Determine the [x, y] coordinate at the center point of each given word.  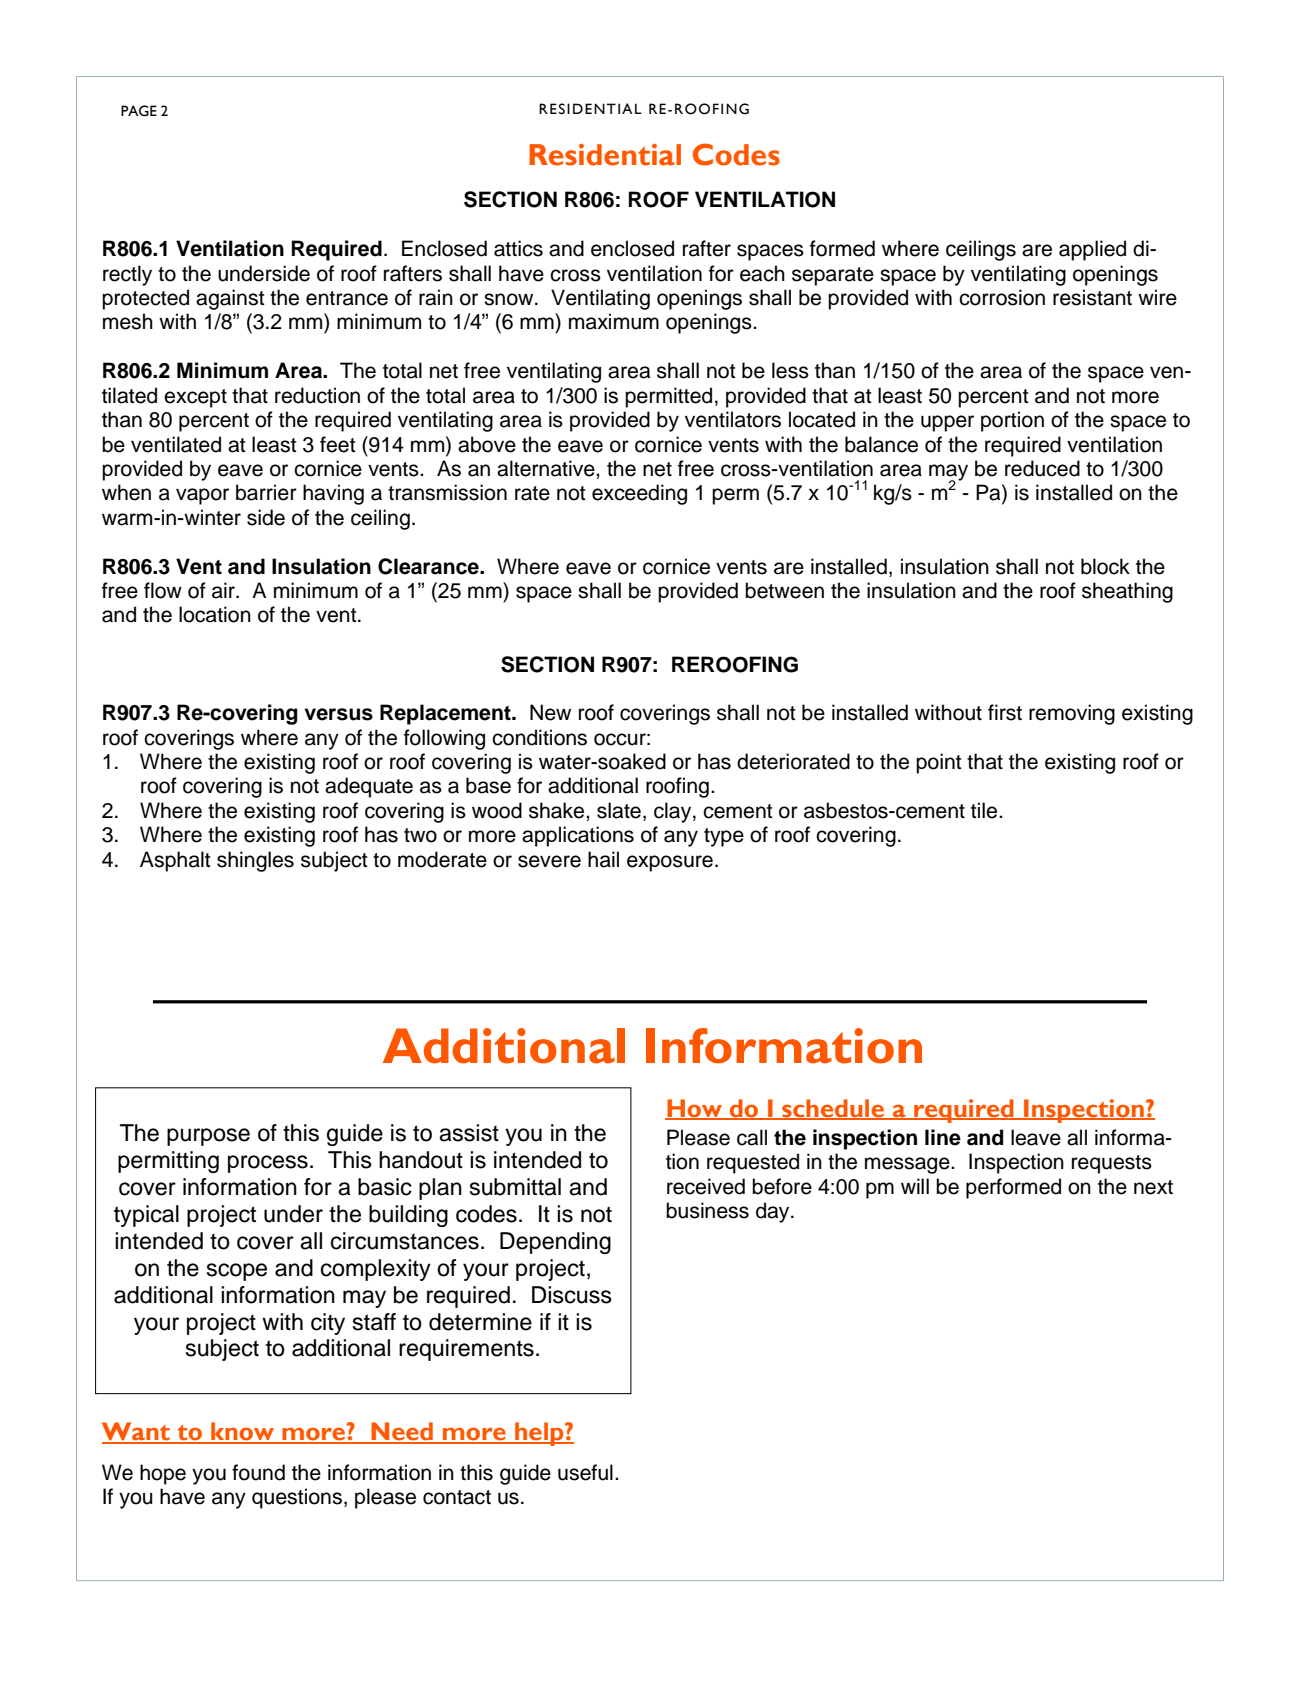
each [762, 273]
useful [585, 1472]
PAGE [139, 111]
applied [1092, 250]
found [258, 1472]
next [1153, 1187]
